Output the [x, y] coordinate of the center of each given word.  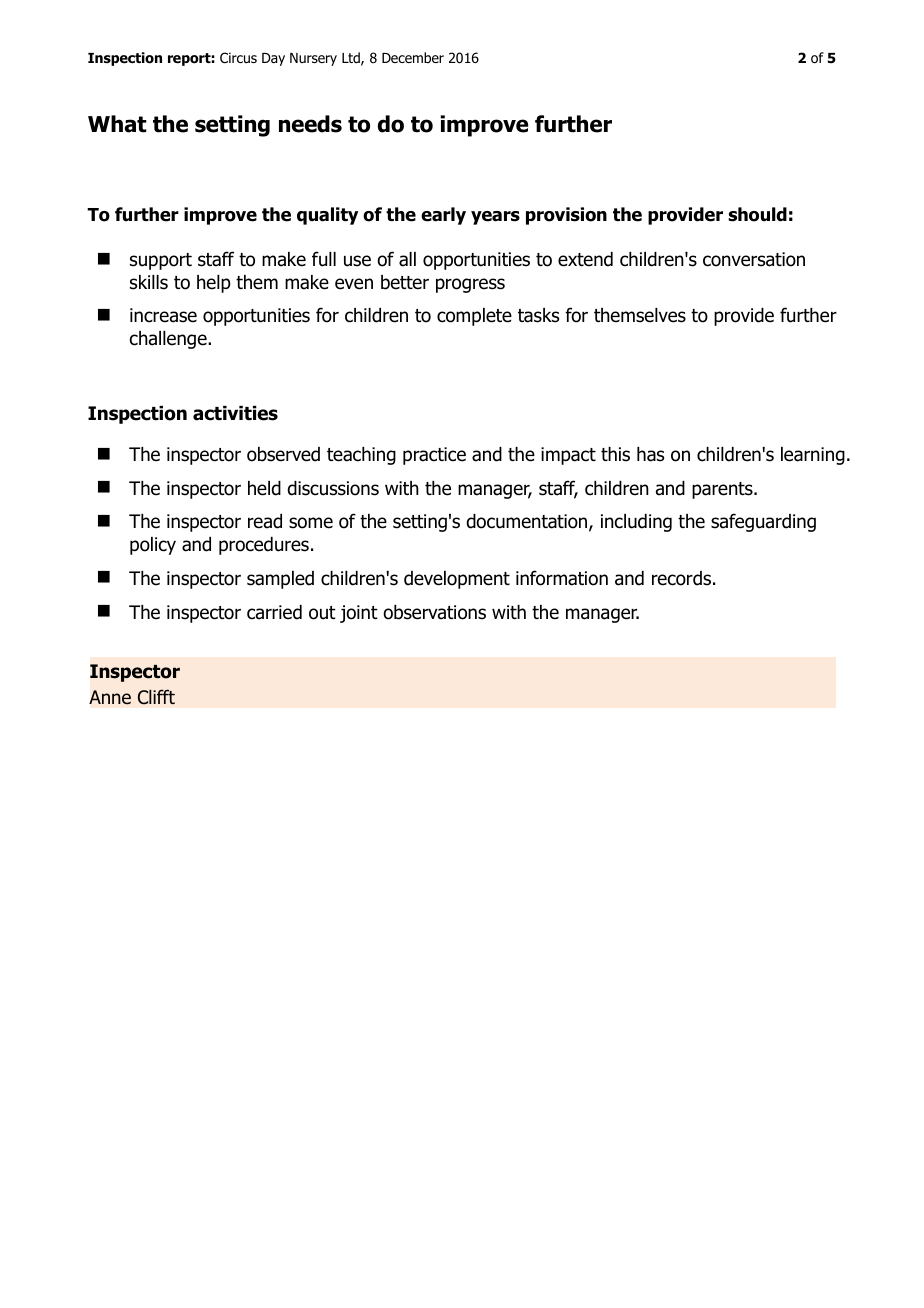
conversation [754, 259]
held [264, 488]
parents [723, 490]
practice [434, 456]
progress [470, 285]
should [757, 214]
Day [273, 59]
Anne [110, 697]
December [413, 57]
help [214, 284]
